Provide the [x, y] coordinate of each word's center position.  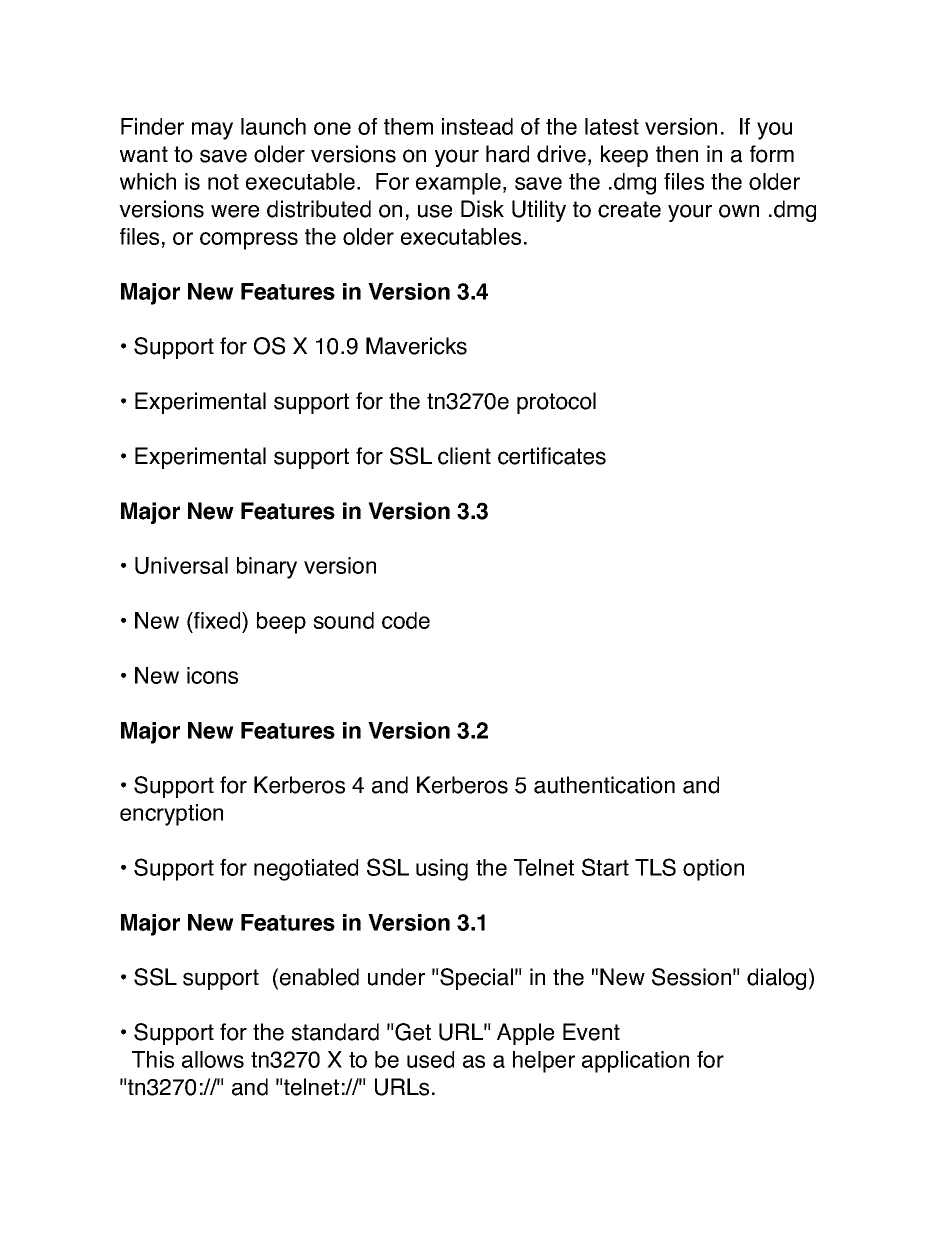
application [635, 1062]
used [430, 1059]
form [772, 154]
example [458, 184]
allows [213, 1059]
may [212, 131]
